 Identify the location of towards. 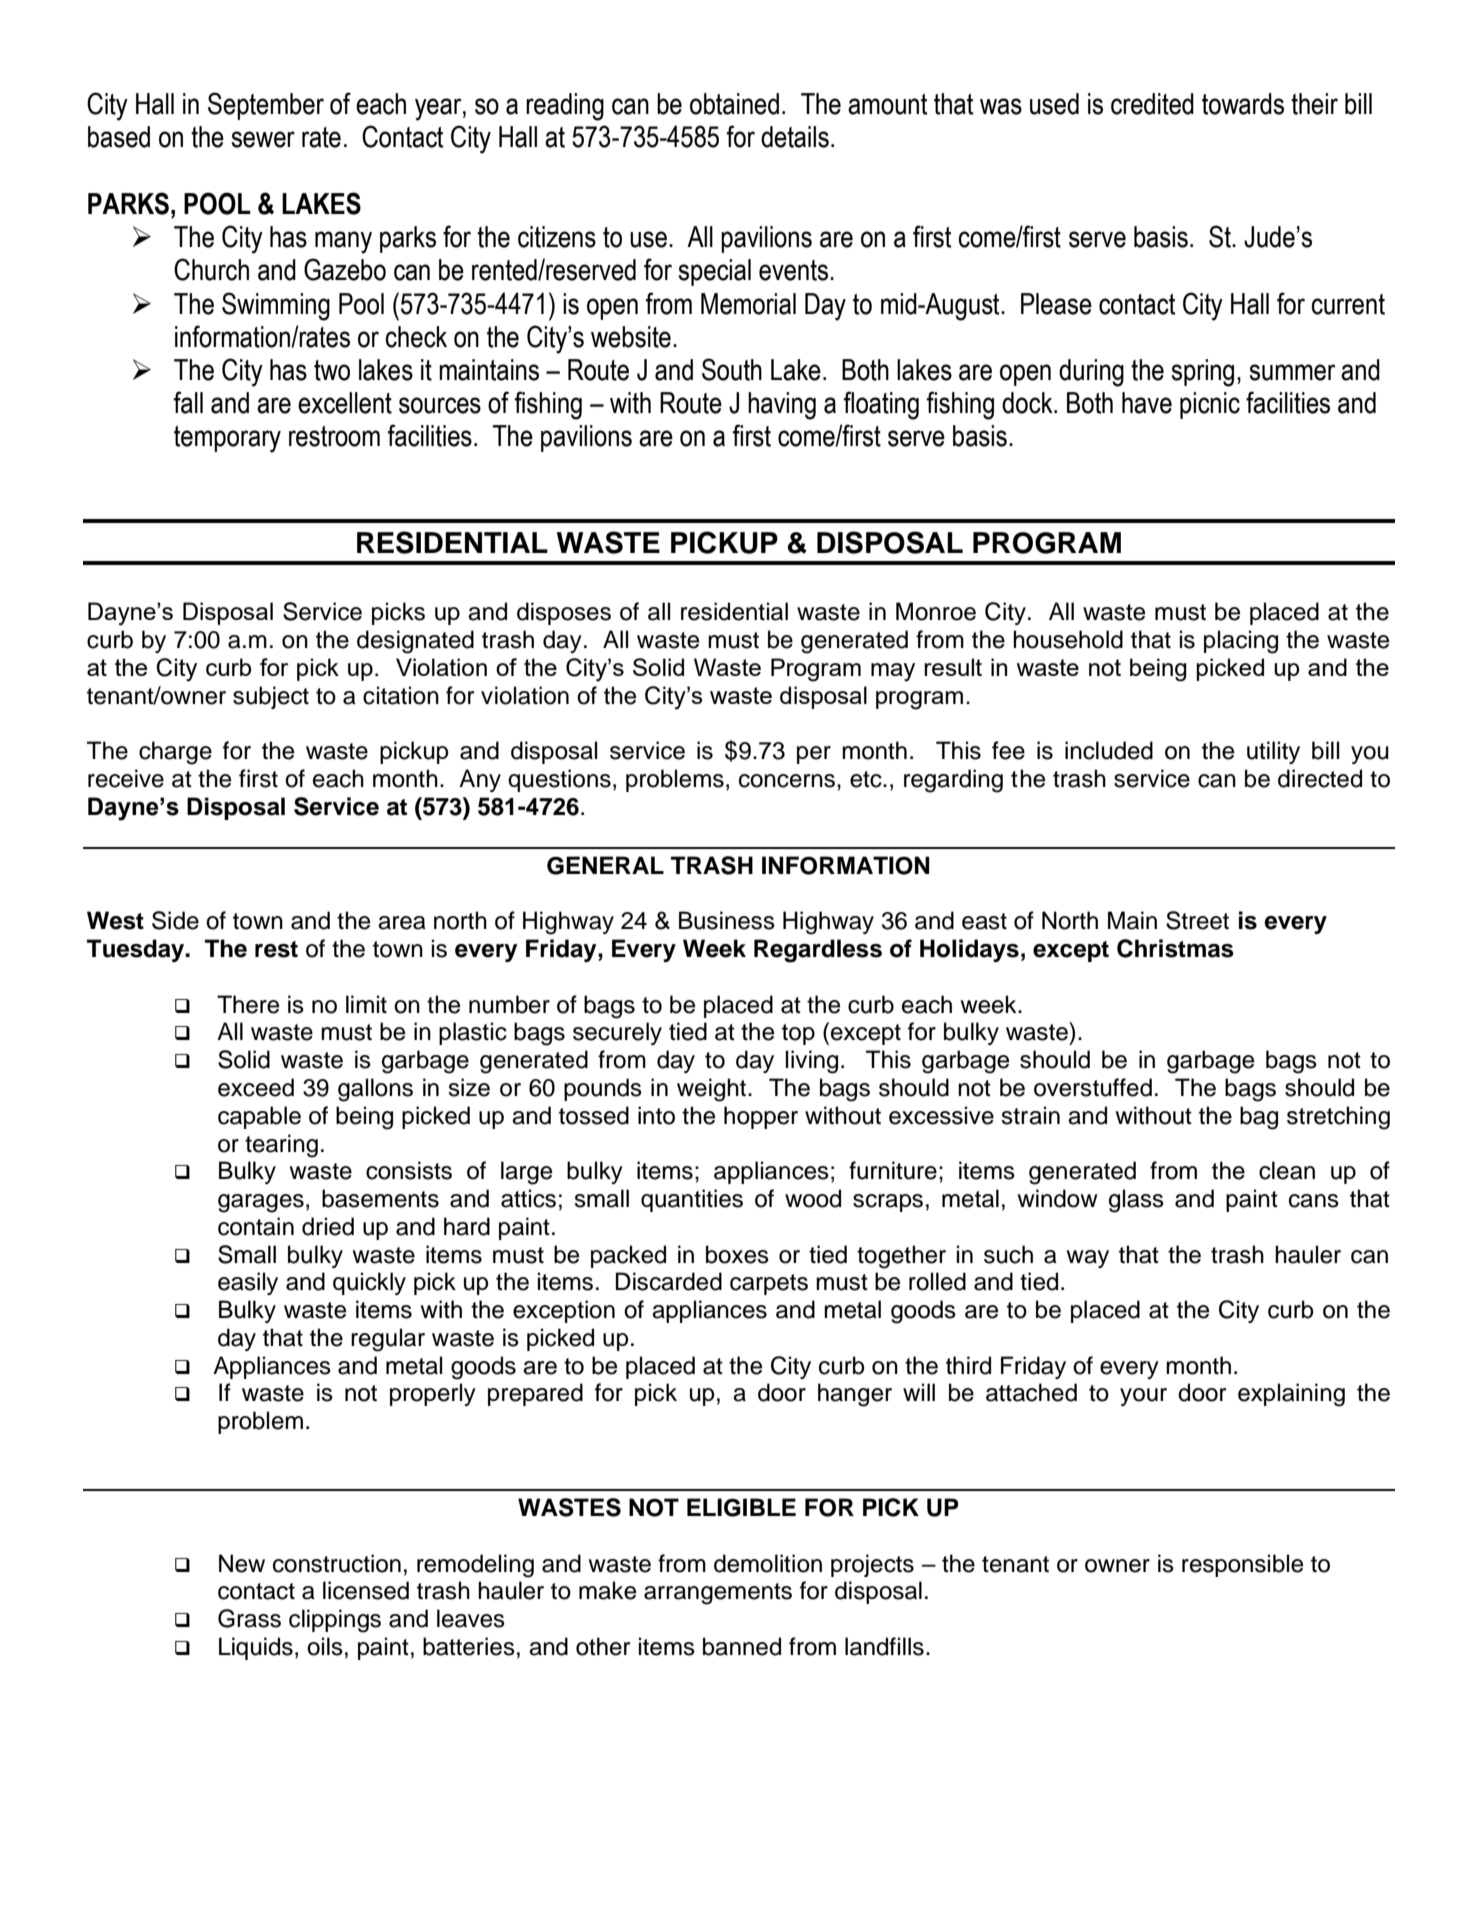
(1243, 104).
